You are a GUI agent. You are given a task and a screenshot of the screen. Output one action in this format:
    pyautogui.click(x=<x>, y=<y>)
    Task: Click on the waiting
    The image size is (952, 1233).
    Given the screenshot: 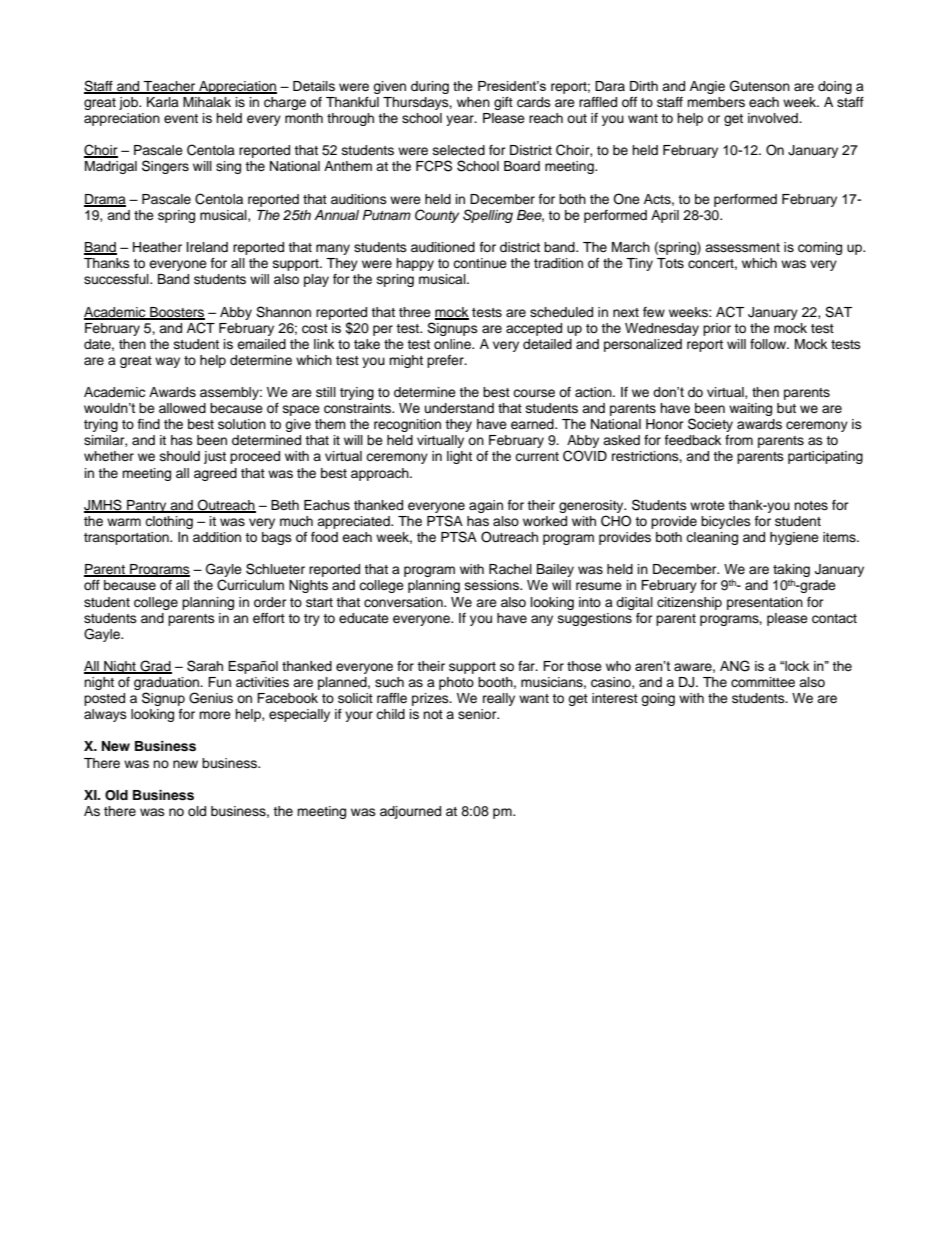 What is the action you would take?
    pyautogui.click(x=750, y=409)
